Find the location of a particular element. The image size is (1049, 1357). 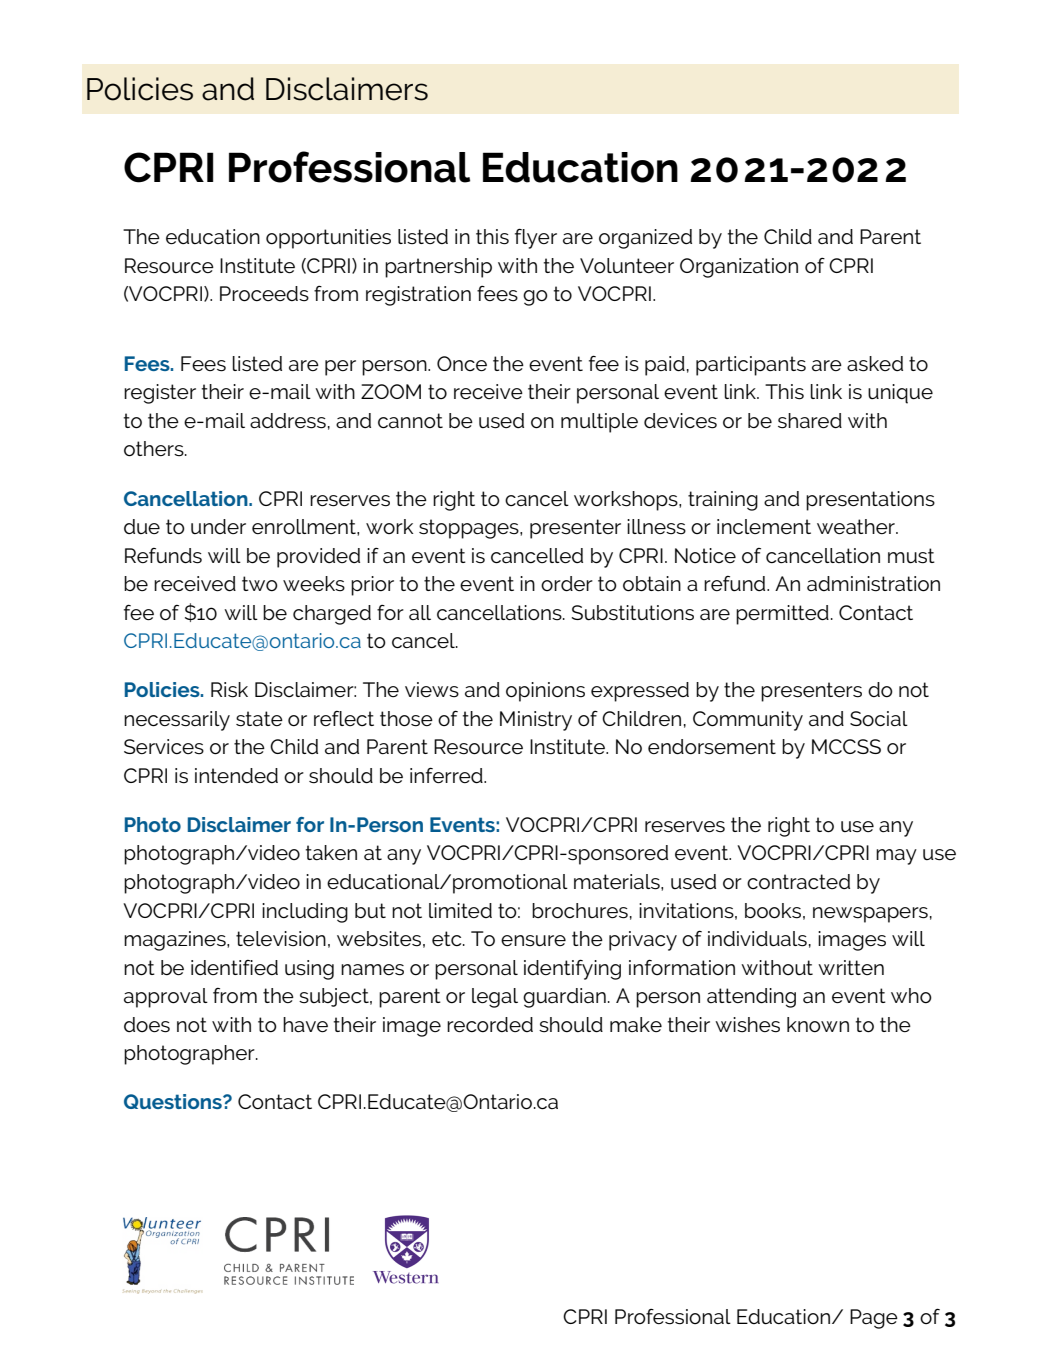

Proceeds is located at coordinates (264, 294).
